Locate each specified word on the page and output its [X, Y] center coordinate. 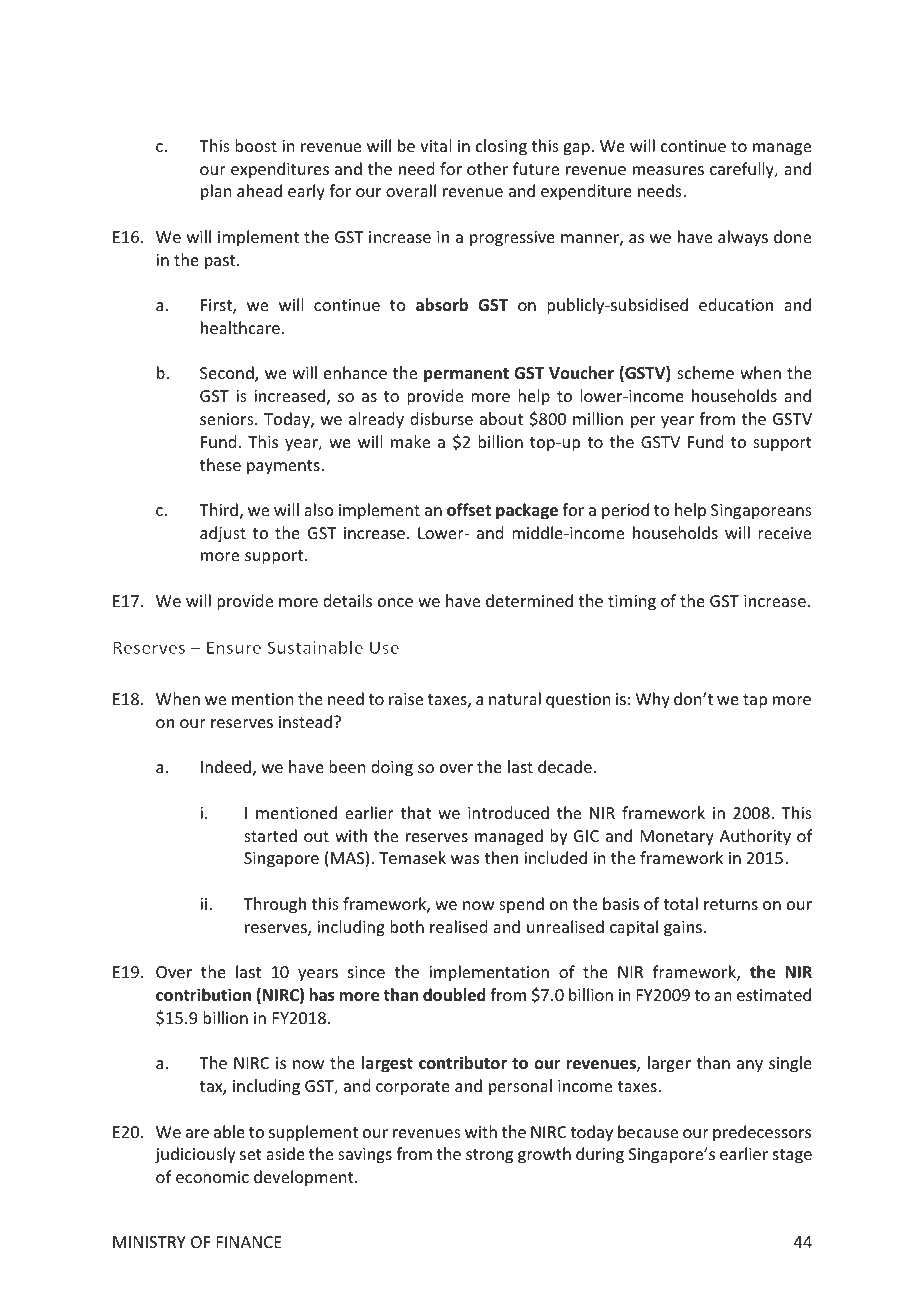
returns [731, 904]
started [270, 835]
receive [784, 533]
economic [212, 1177]
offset [469, 510]
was [465, 859]
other [487, 168]
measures [668, 170]
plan [216, 192]
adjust [223, 534]
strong [489, 1156]
